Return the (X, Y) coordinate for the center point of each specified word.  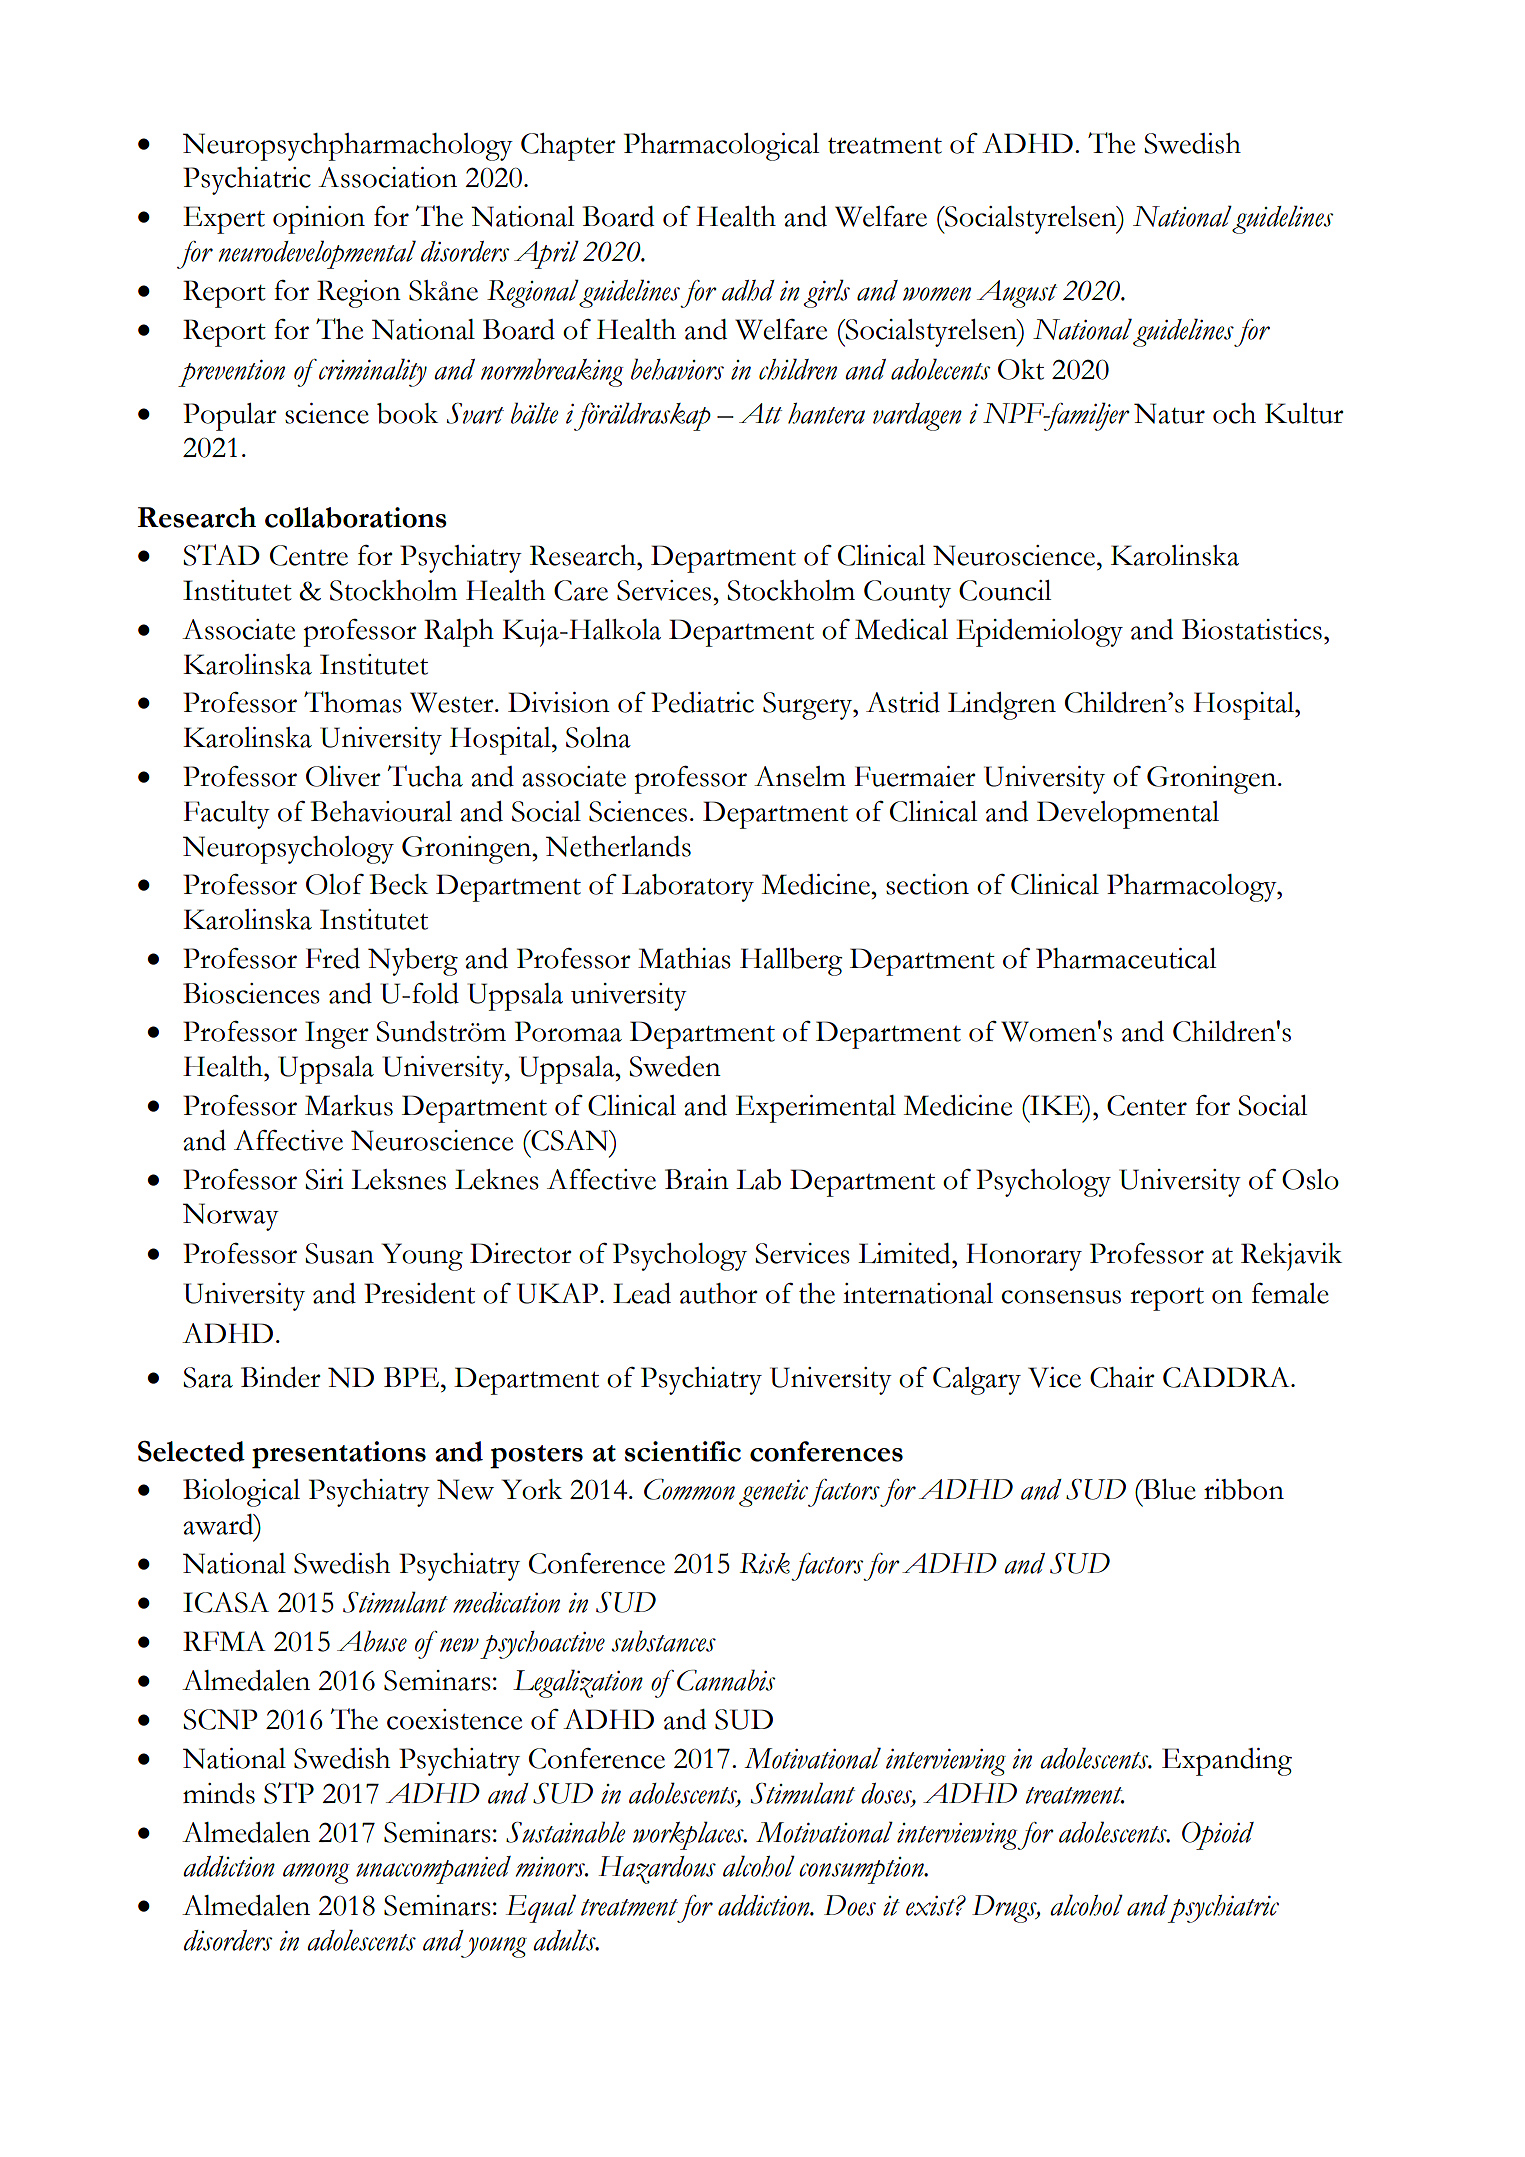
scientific (683, 1451)
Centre (309, 555)
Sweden (675, 1066)
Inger (337, 1035)
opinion (319, 220)
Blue (1168, 1489)
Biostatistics (1252, 629)
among (316, 1873)
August (1017, 294)
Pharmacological (721, 147)
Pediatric (702, 702)
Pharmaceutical (1126, 958)
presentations (339, 1455)
